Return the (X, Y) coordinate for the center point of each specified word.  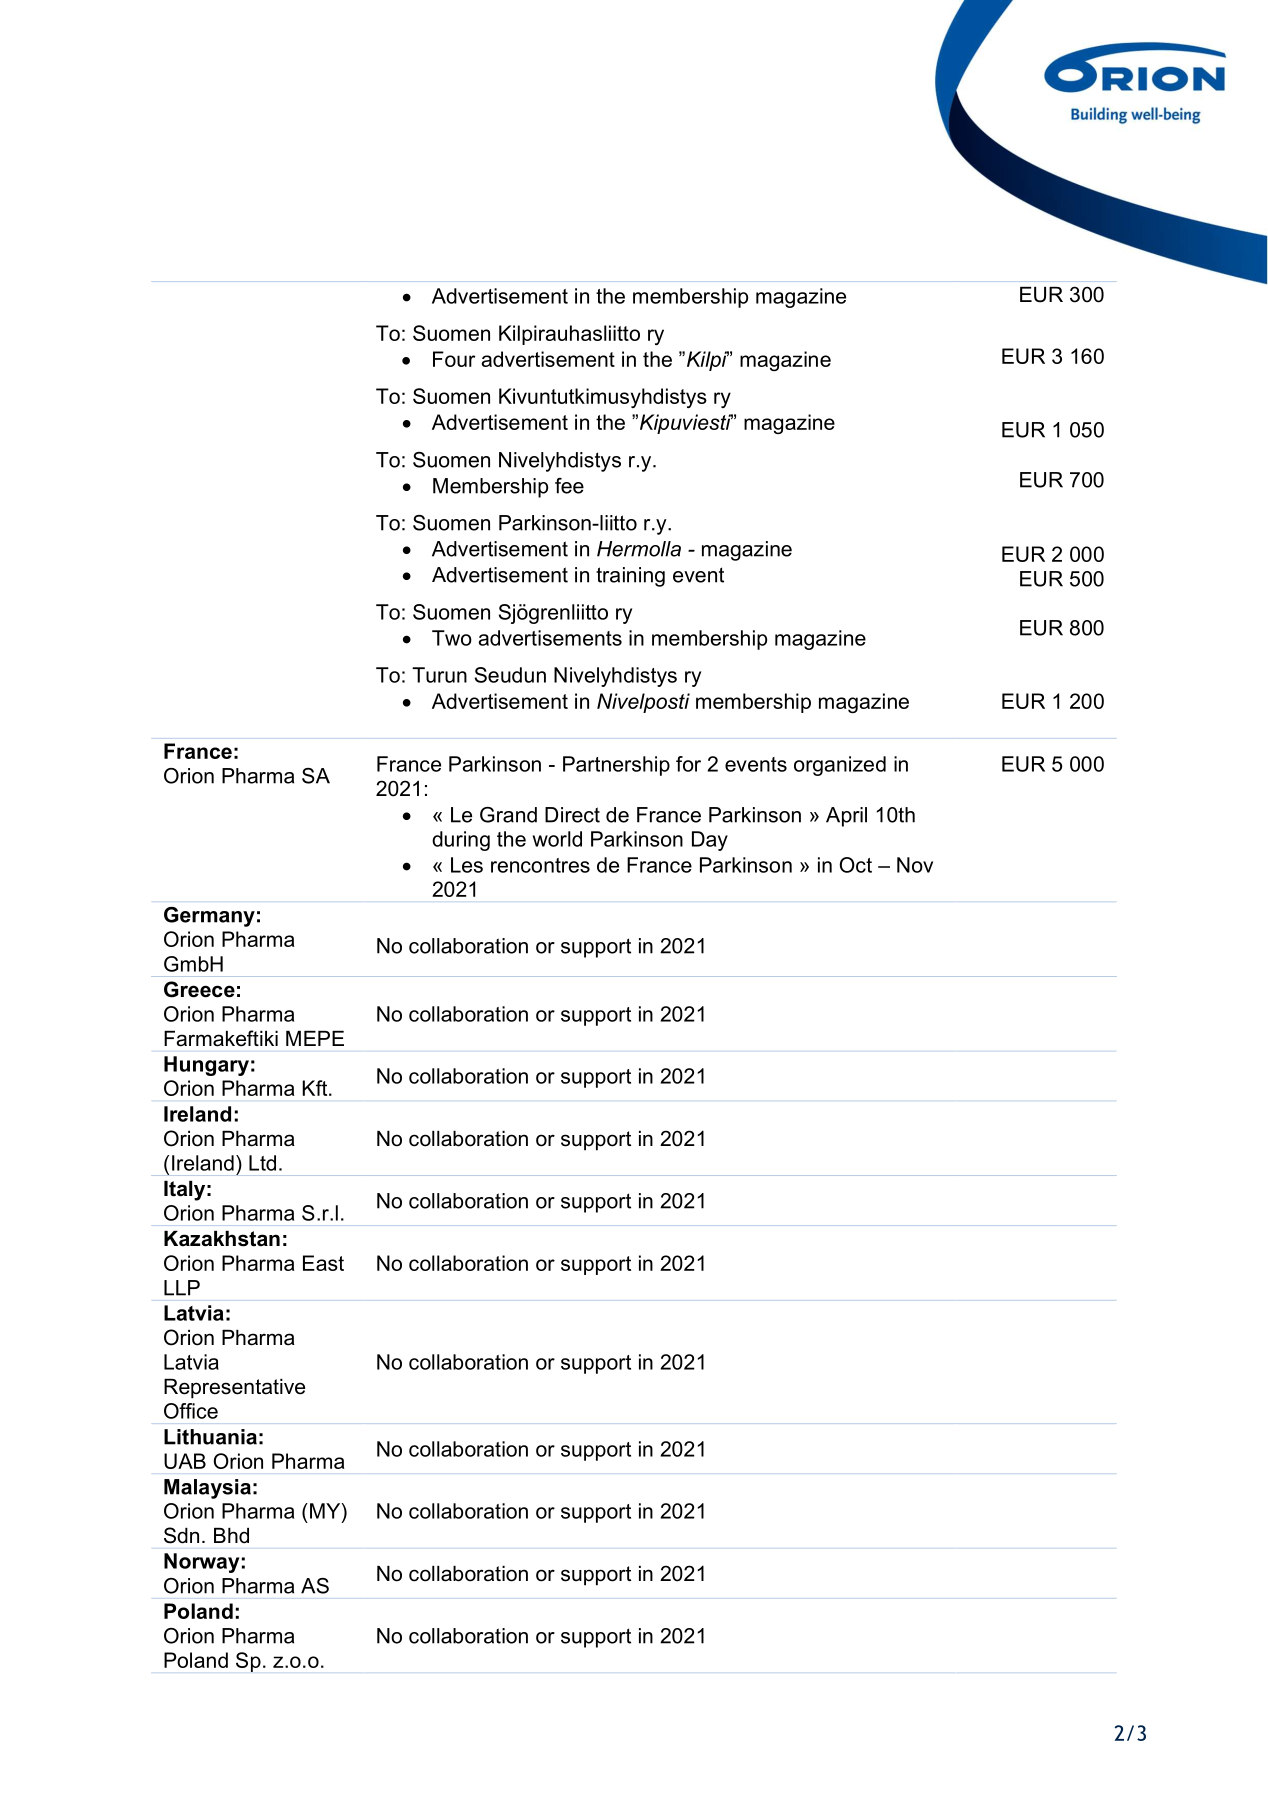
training (630, 577)
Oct (856, 865)
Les (467, 865)
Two (452, 638)
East (323, 1263)
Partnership (616, 766)
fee (569, 486)
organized (840, 766)
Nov (915, 865)
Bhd (231, 1536)
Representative (234, 1389)
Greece (199, 989)
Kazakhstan (222, 1239)
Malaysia (207, 1489)
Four (454, 359)
